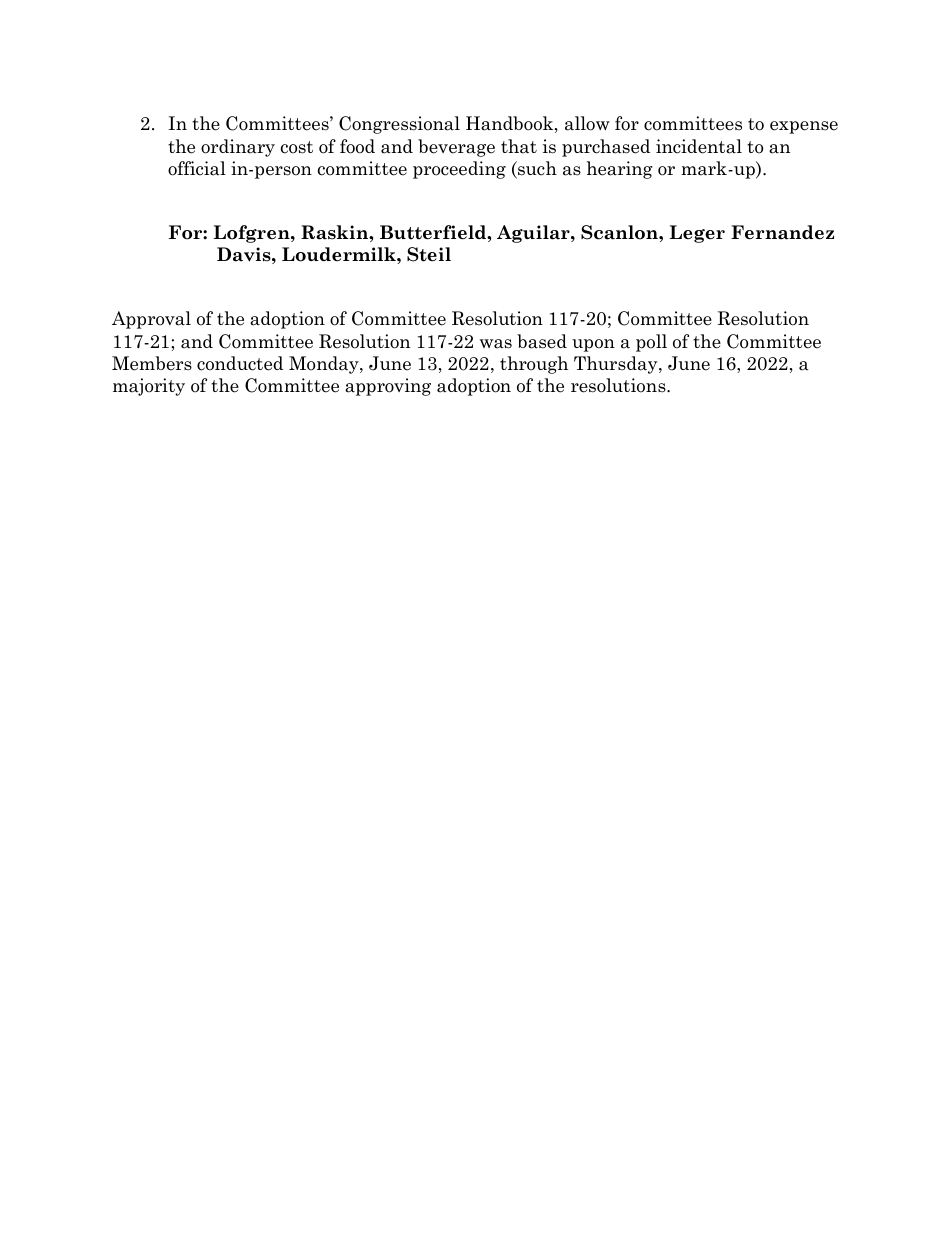 The image size is (952, 1233). What do you see at coordinates (399, 125) in the screenshot?
I see `Congressional` at bounding box center [399, 125].
